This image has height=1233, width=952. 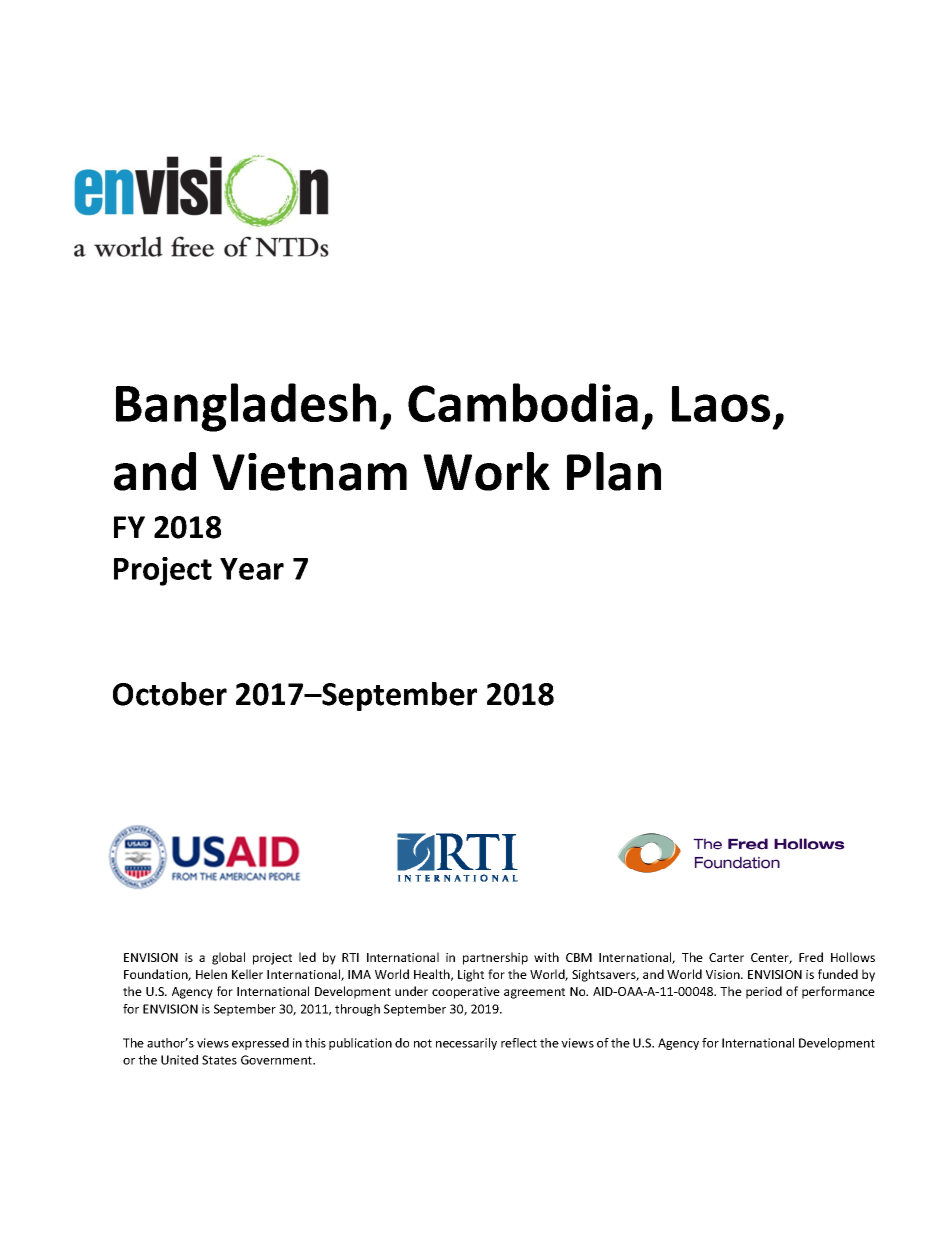 What do you see at coordinates (495, 958) in the image?
I see `partnership` at bounding box center [495, 958].
